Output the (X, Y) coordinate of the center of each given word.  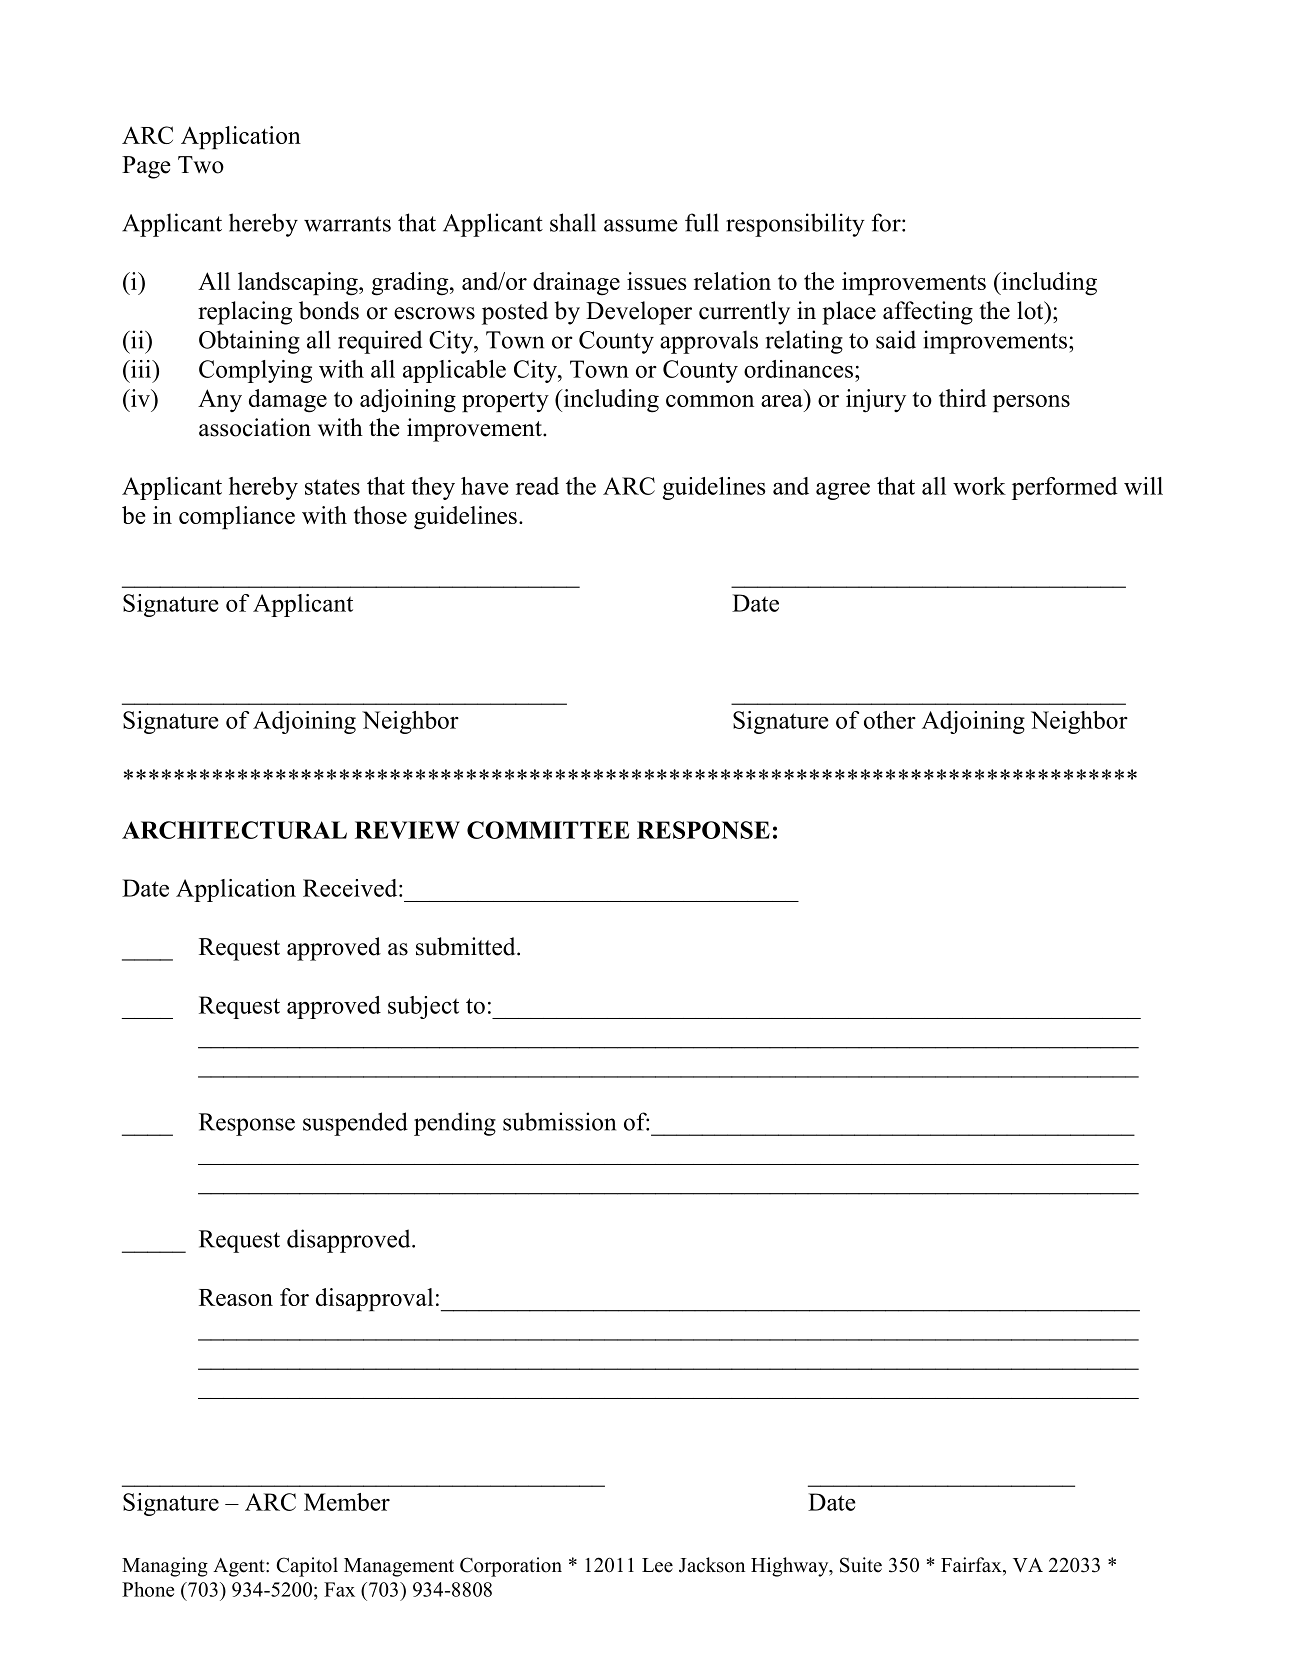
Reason (236, 1297)
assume (641, 225)
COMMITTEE (548, 830)
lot (1031, 310)
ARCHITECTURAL (234, 830)
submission (559, 1121)
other (890, 720)
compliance (237, 517)
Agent (240, 1567)
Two (201, 165)
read (537, 486)
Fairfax (972, 1566)
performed (1065, 488)
